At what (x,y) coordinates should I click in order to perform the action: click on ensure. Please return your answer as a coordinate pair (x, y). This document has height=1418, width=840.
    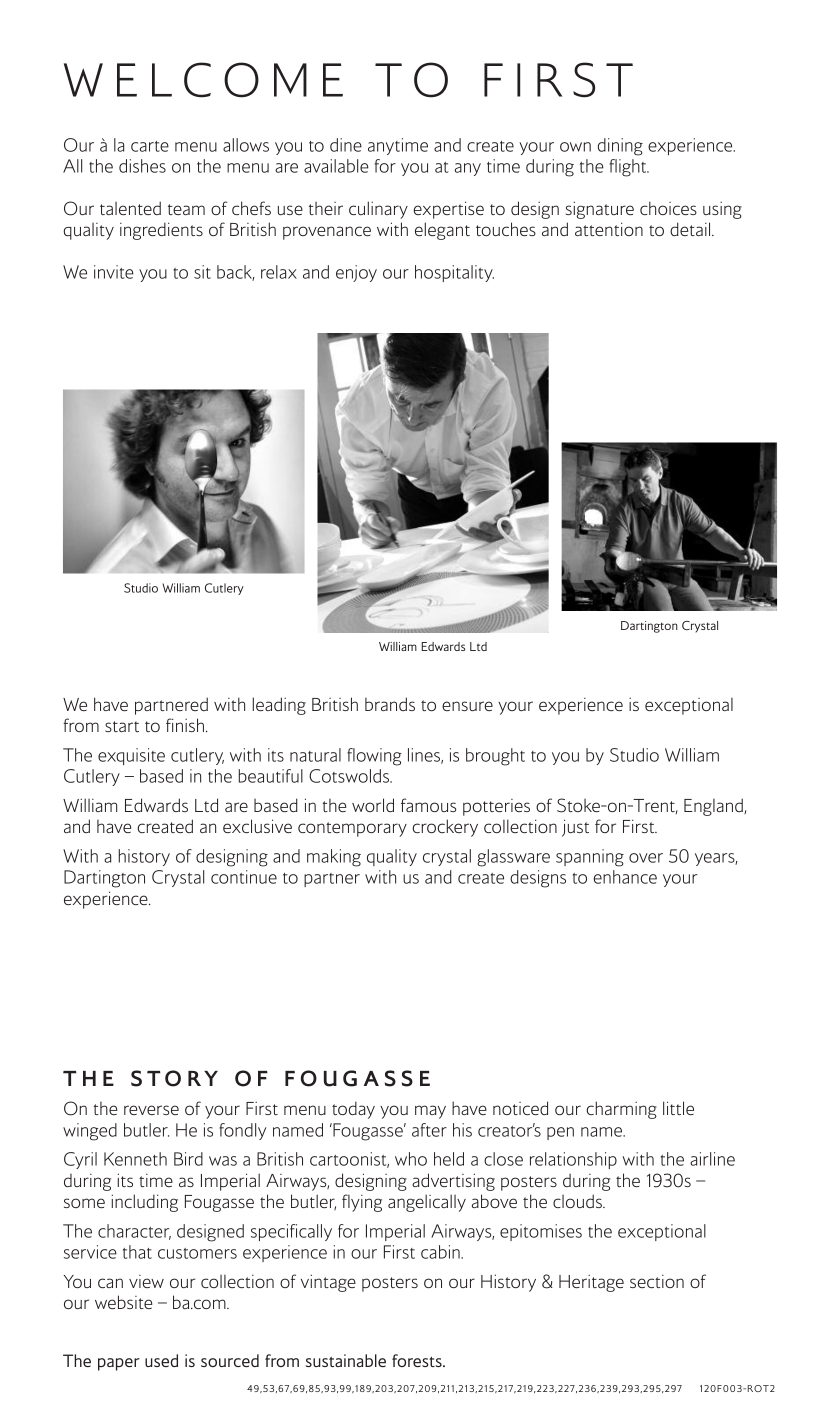
    Looking at the image, I should click on (467, 706).
